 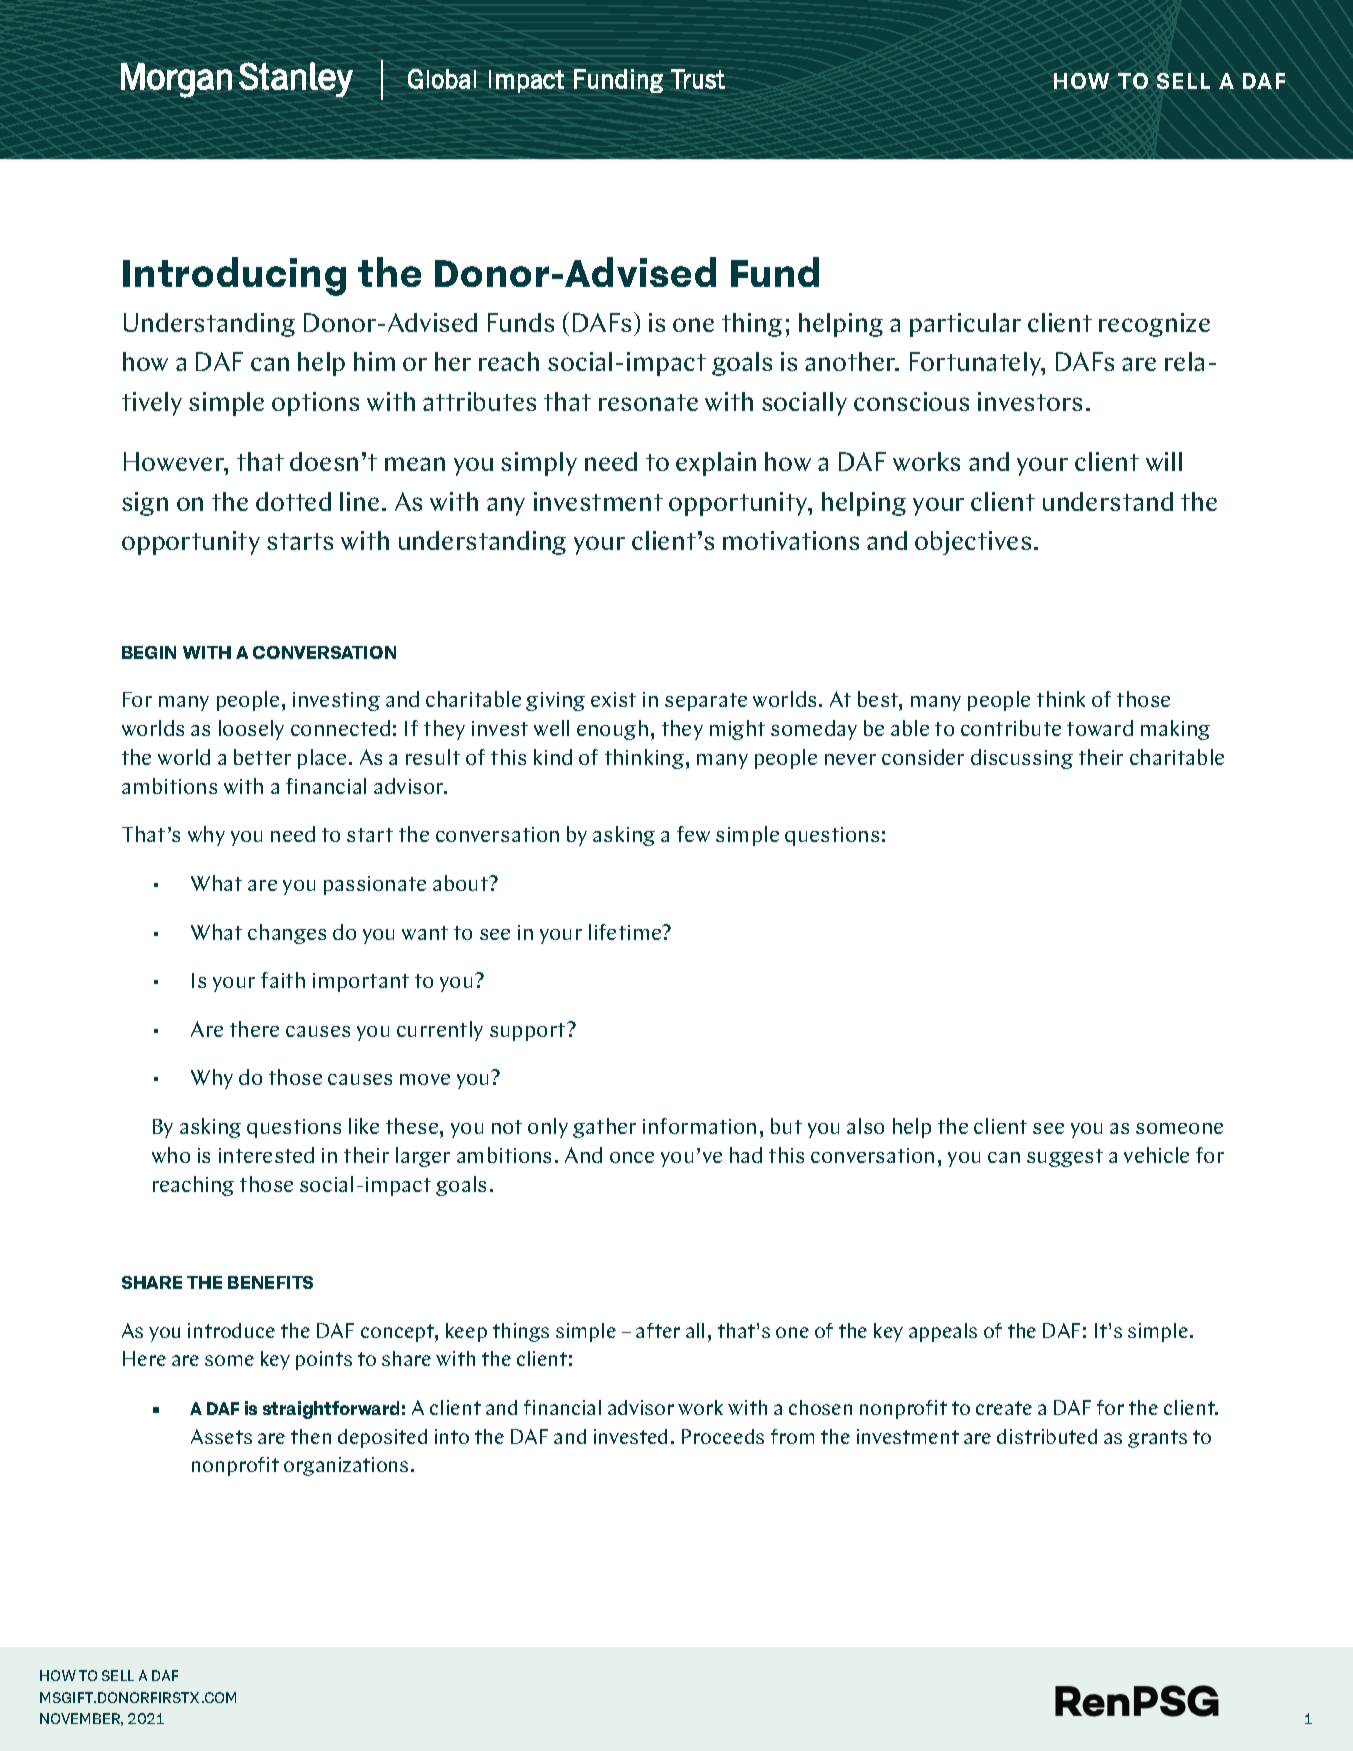 What do you see at coordinates (1011, 728) in the page?
I see `contribute` at bounding box center [1011, 728].
